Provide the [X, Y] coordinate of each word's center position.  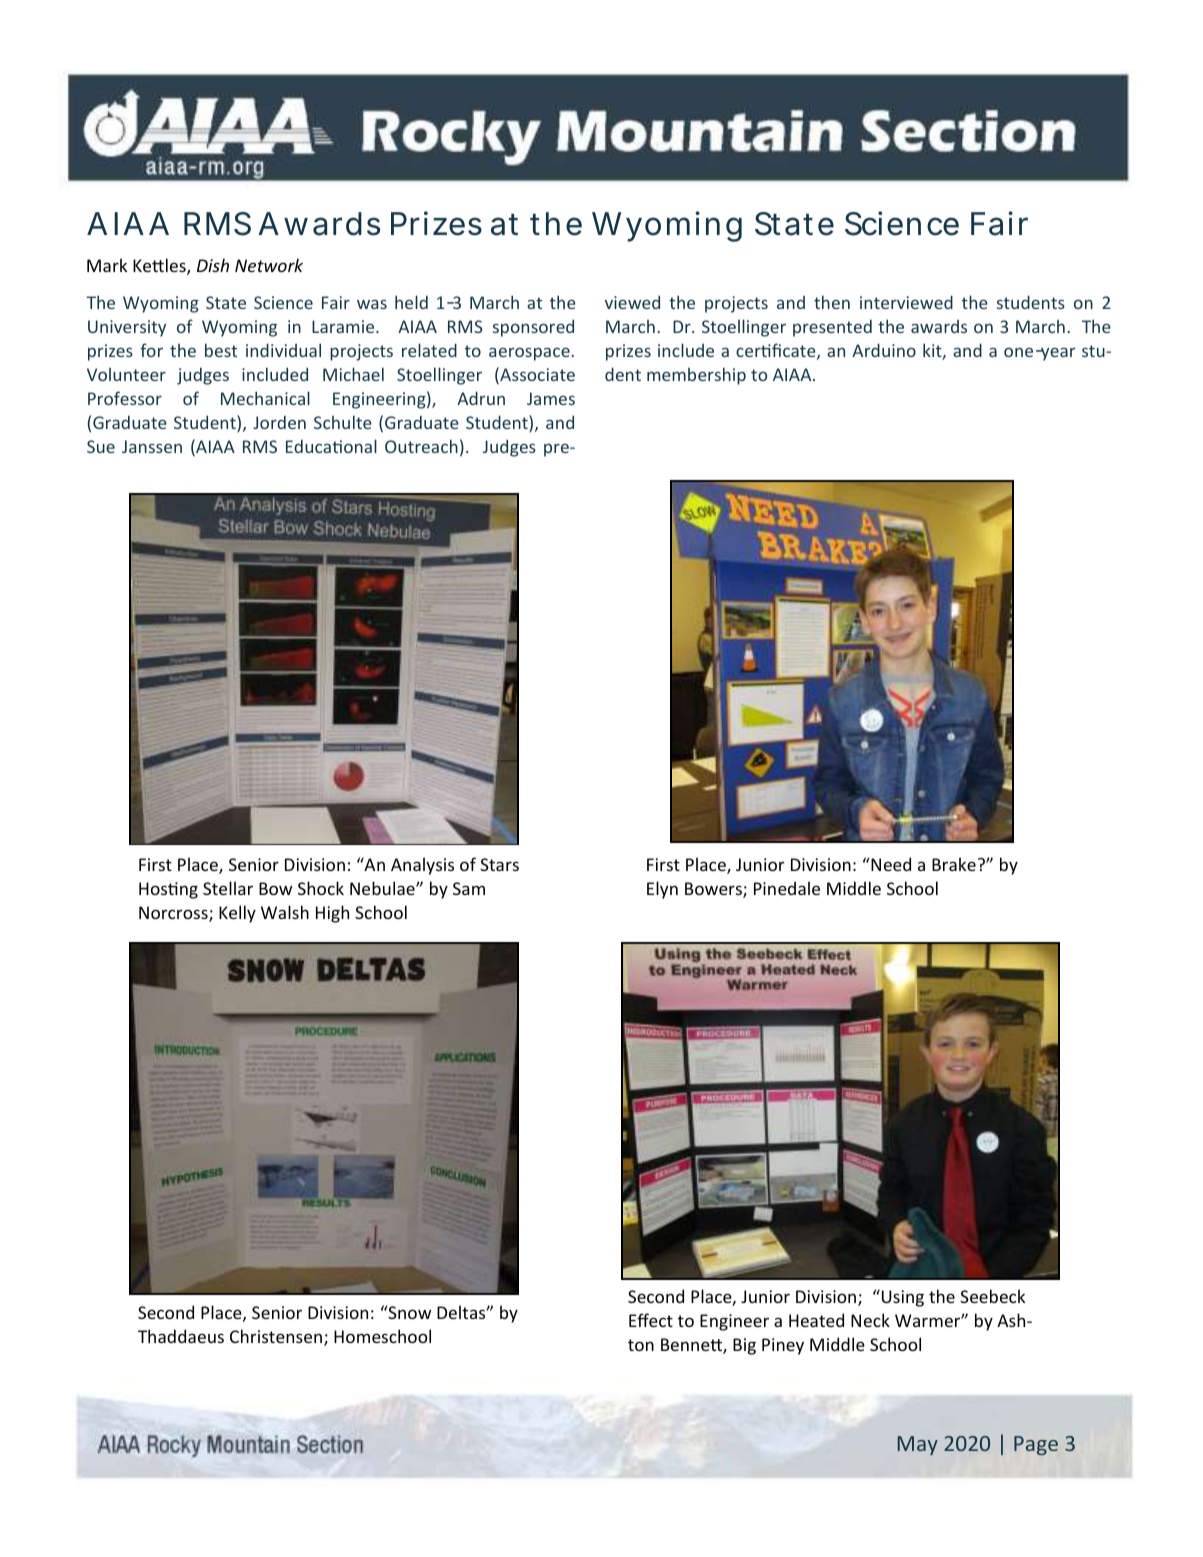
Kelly [237, 914]
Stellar [228, 888]
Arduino [884, 350]
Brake [954, 864]
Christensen [276, 1336]
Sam [469, 888]
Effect [651, 1320]
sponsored [533, 328]
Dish [213, 265]
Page [1036, 1445]
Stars [499, 864]
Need [890, 864]
